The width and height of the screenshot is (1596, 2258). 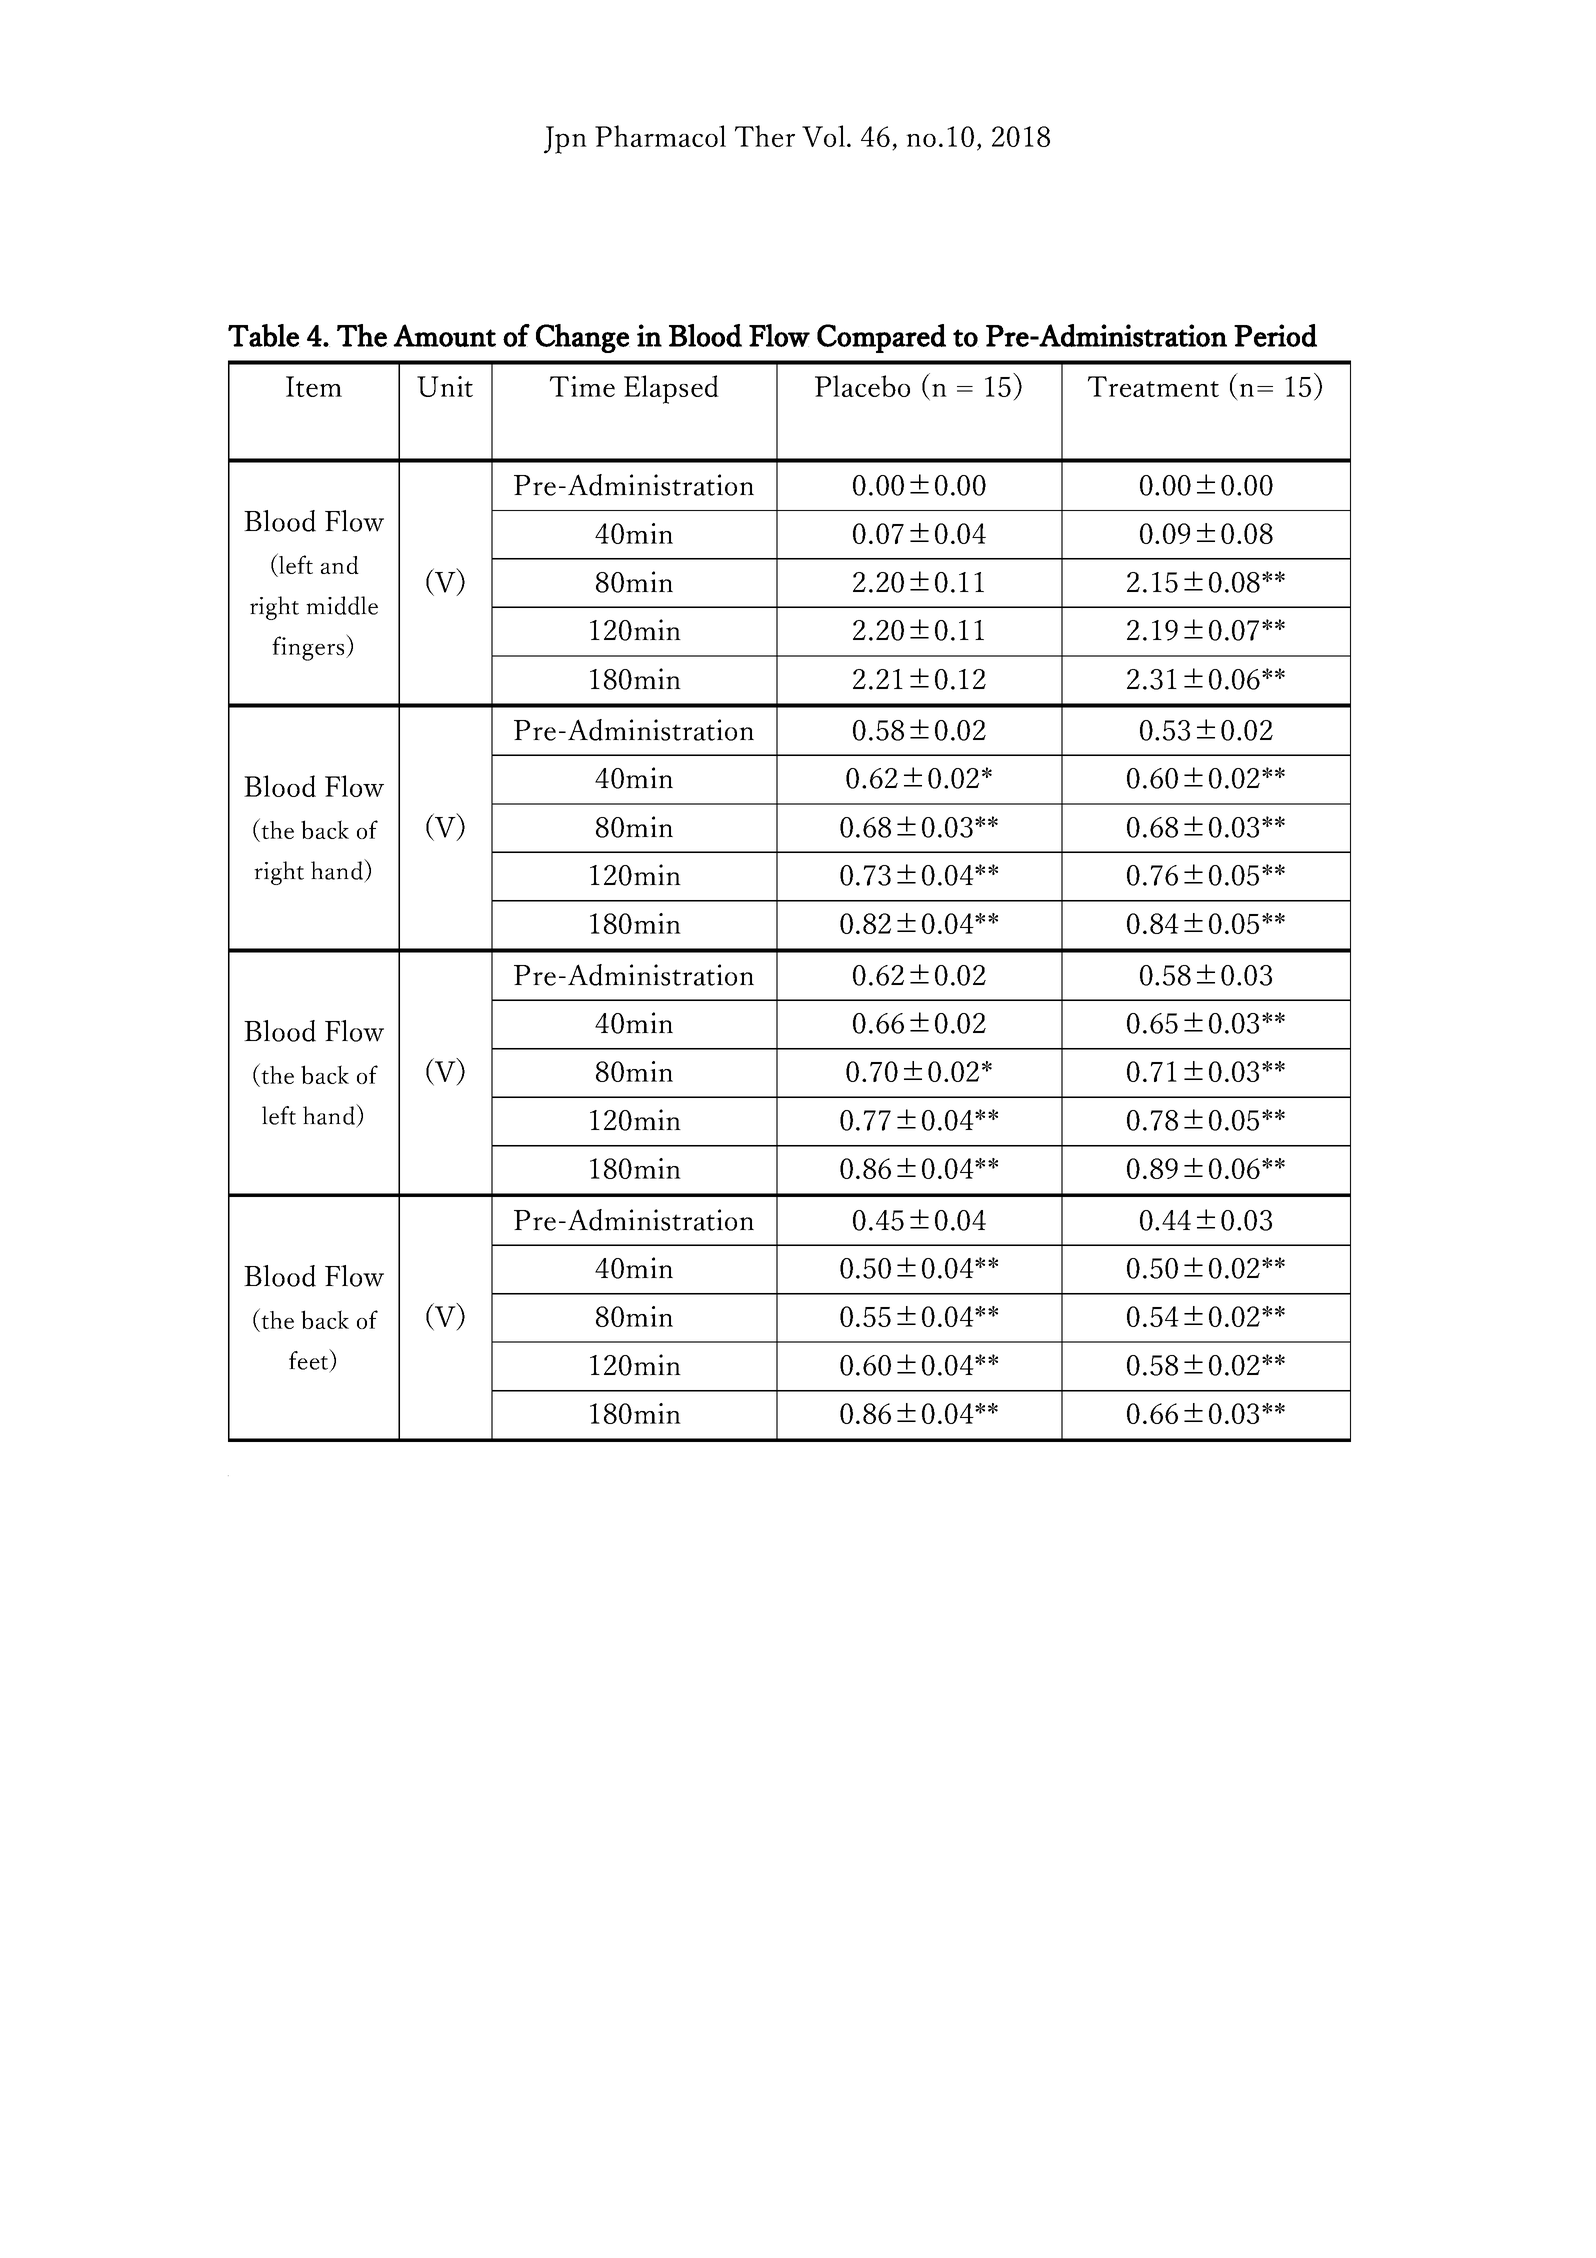 What do you see at coordinates (309, 647) in the screenshot?
I see `fingers` at bounding box center [309, 647].
